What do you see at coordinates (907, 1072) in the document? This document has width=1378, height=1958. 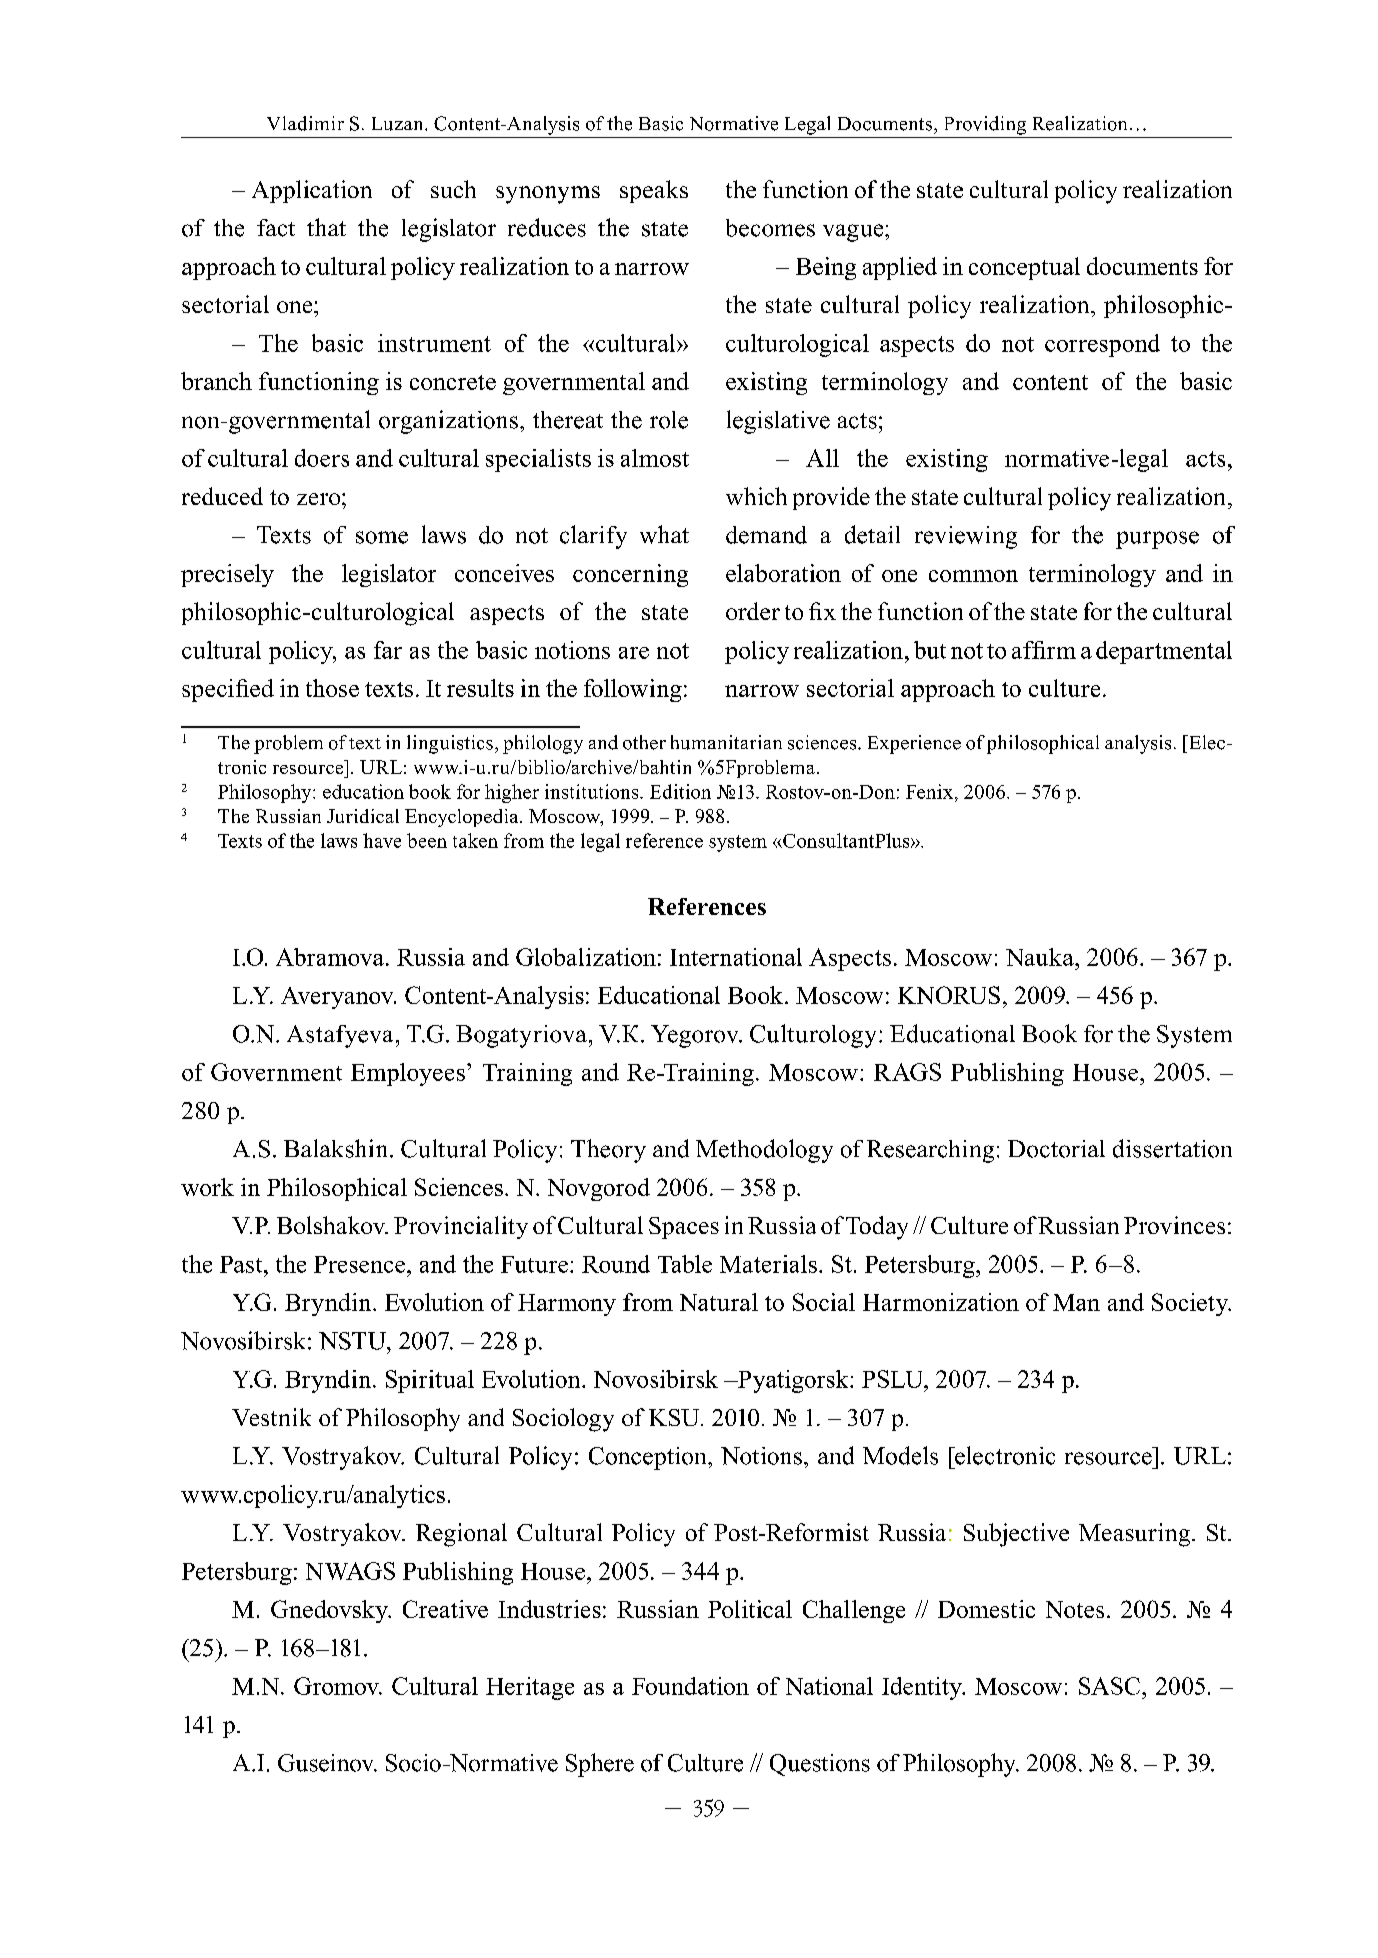 I see `RAGS` at bounding box center [907, 1072].
